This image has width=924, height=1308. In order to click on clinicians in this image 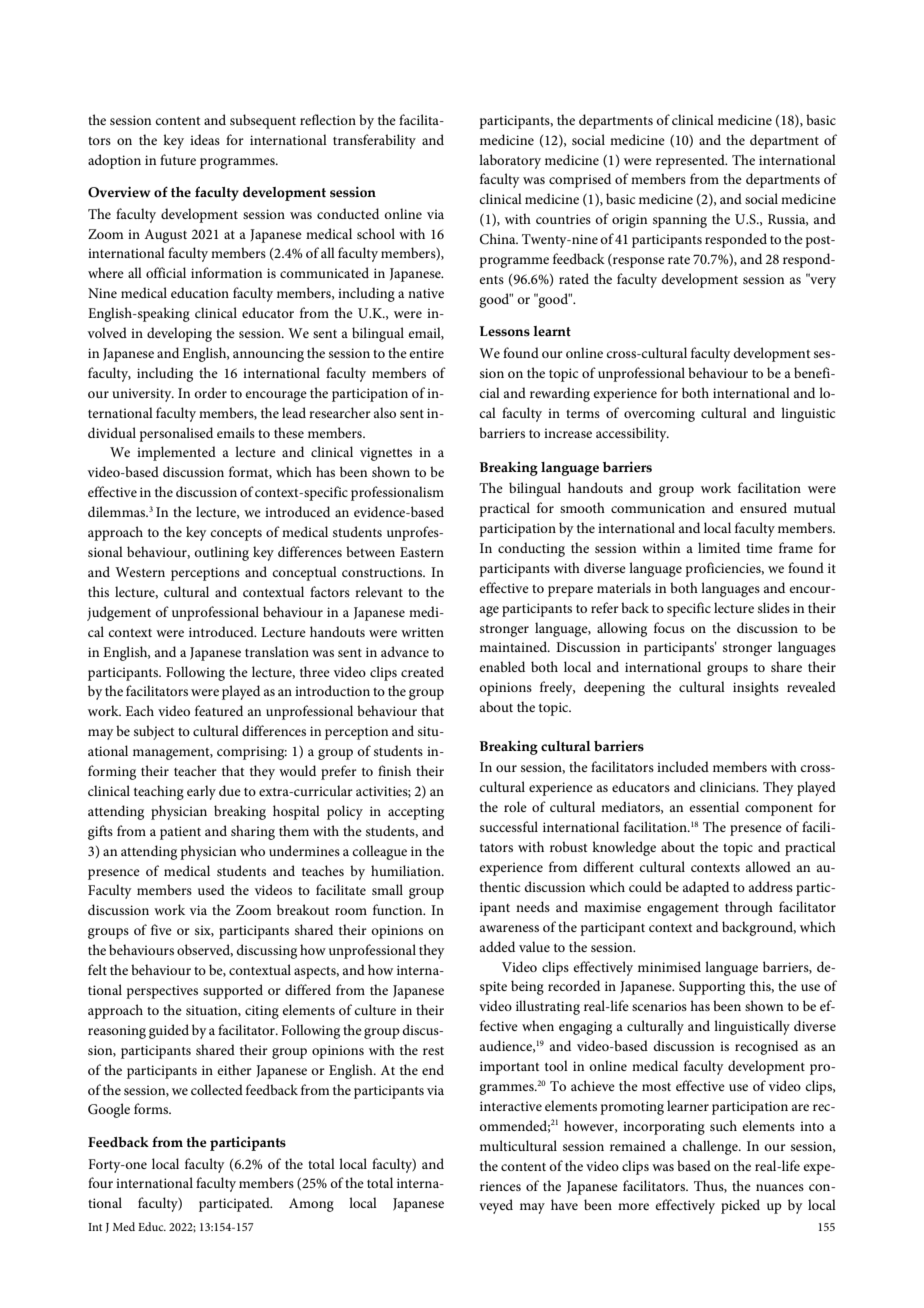, I will do `click(729, 786)`.
